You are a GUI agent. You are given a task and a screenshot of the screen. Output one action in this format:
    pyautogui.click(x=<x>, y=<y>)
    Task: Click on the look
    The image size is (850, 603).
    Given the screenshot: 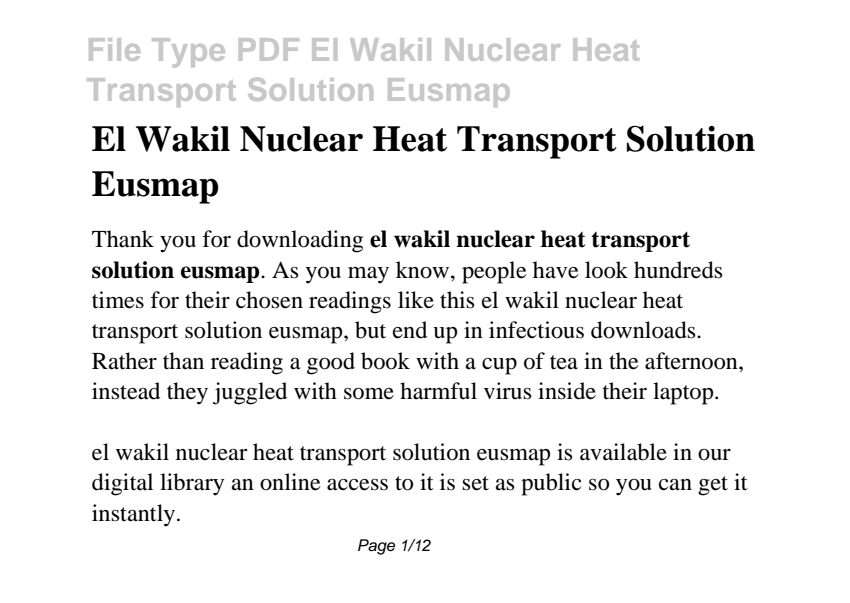 What is the action you would take?
    pyautogui.click(x=606, y=270)
